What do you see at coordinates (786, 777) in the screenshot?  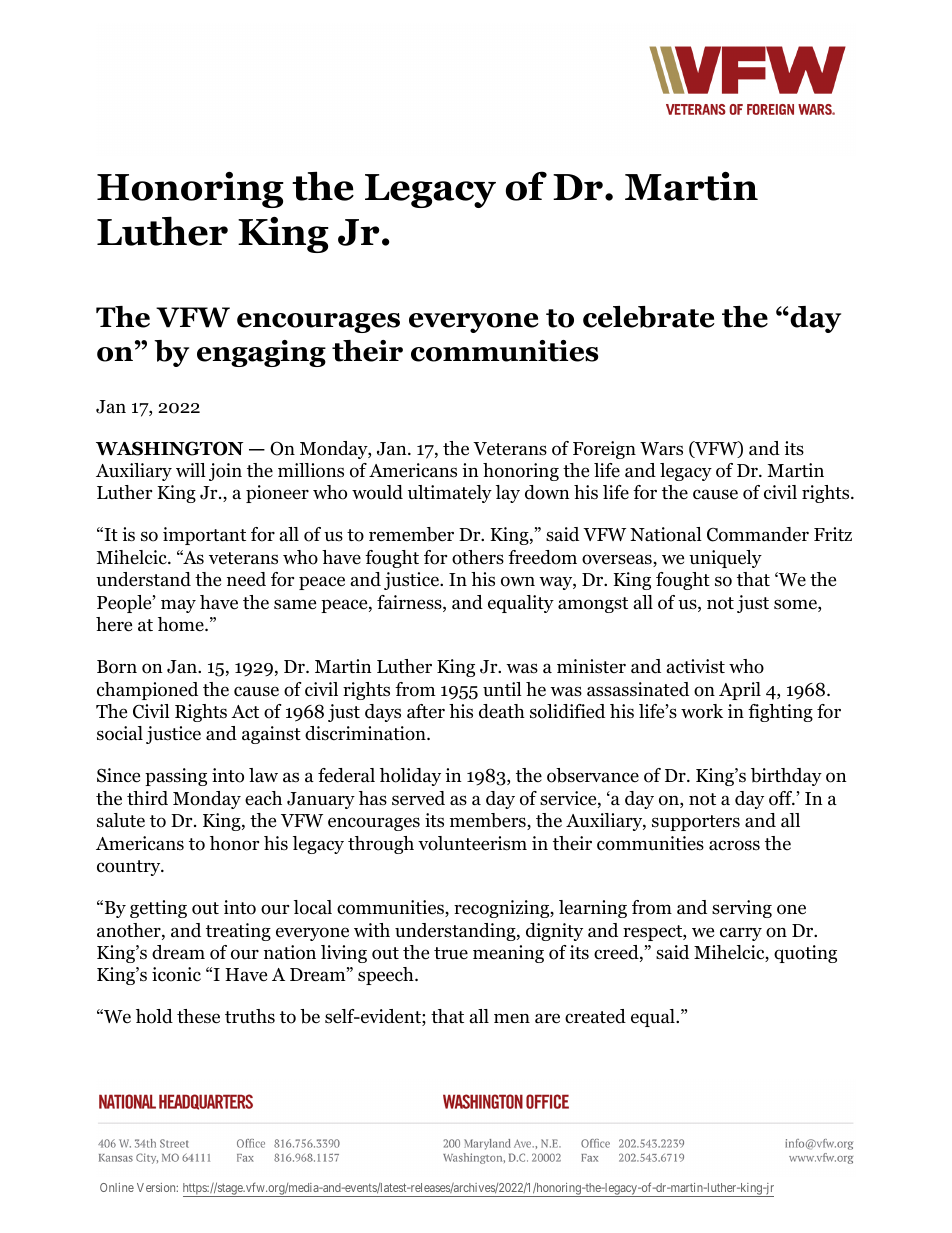 I see `birthday` at bounding box center [786, 777].
